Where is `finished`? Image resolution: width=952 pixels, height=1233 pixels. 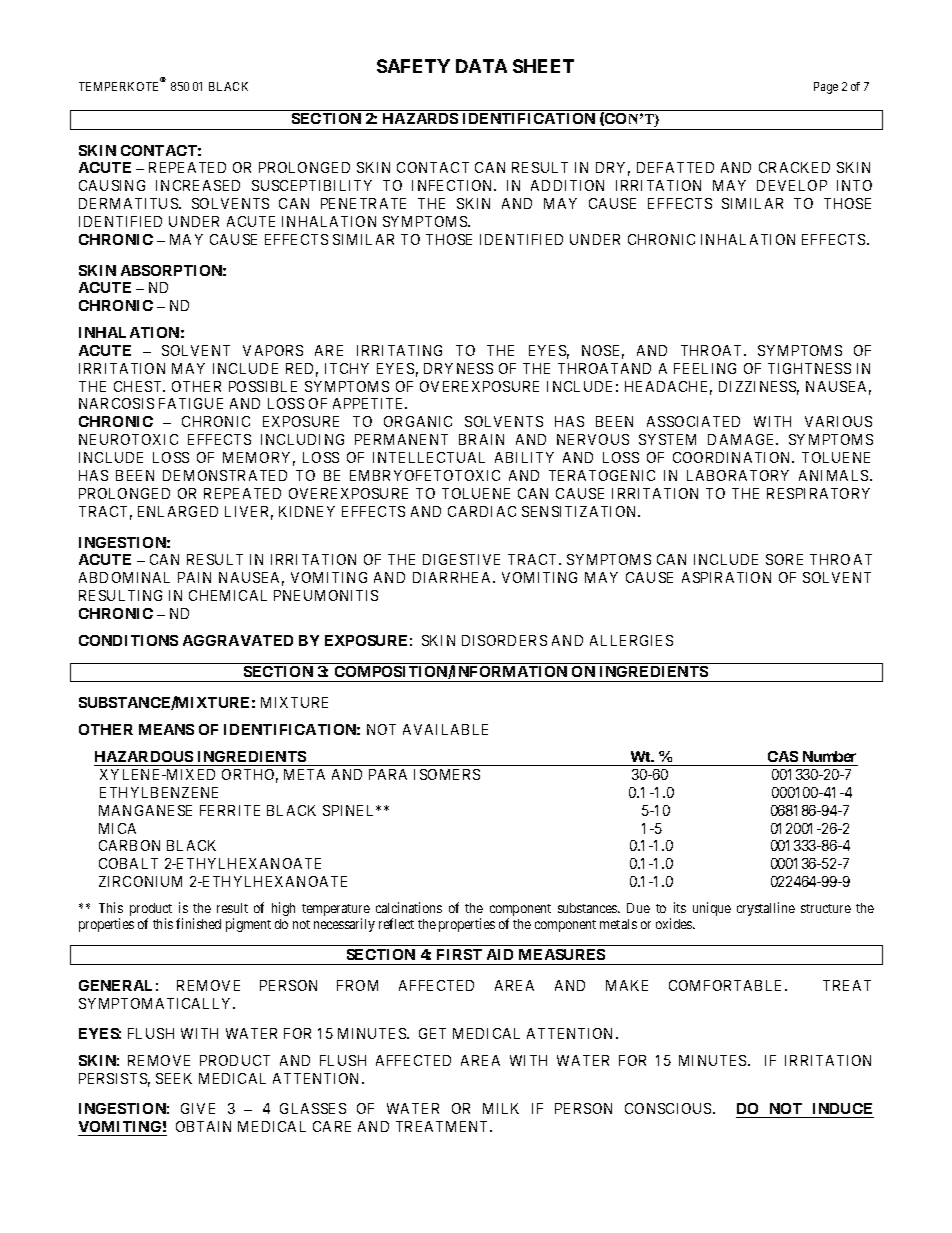
finished is located at coordinates (198, 923).
